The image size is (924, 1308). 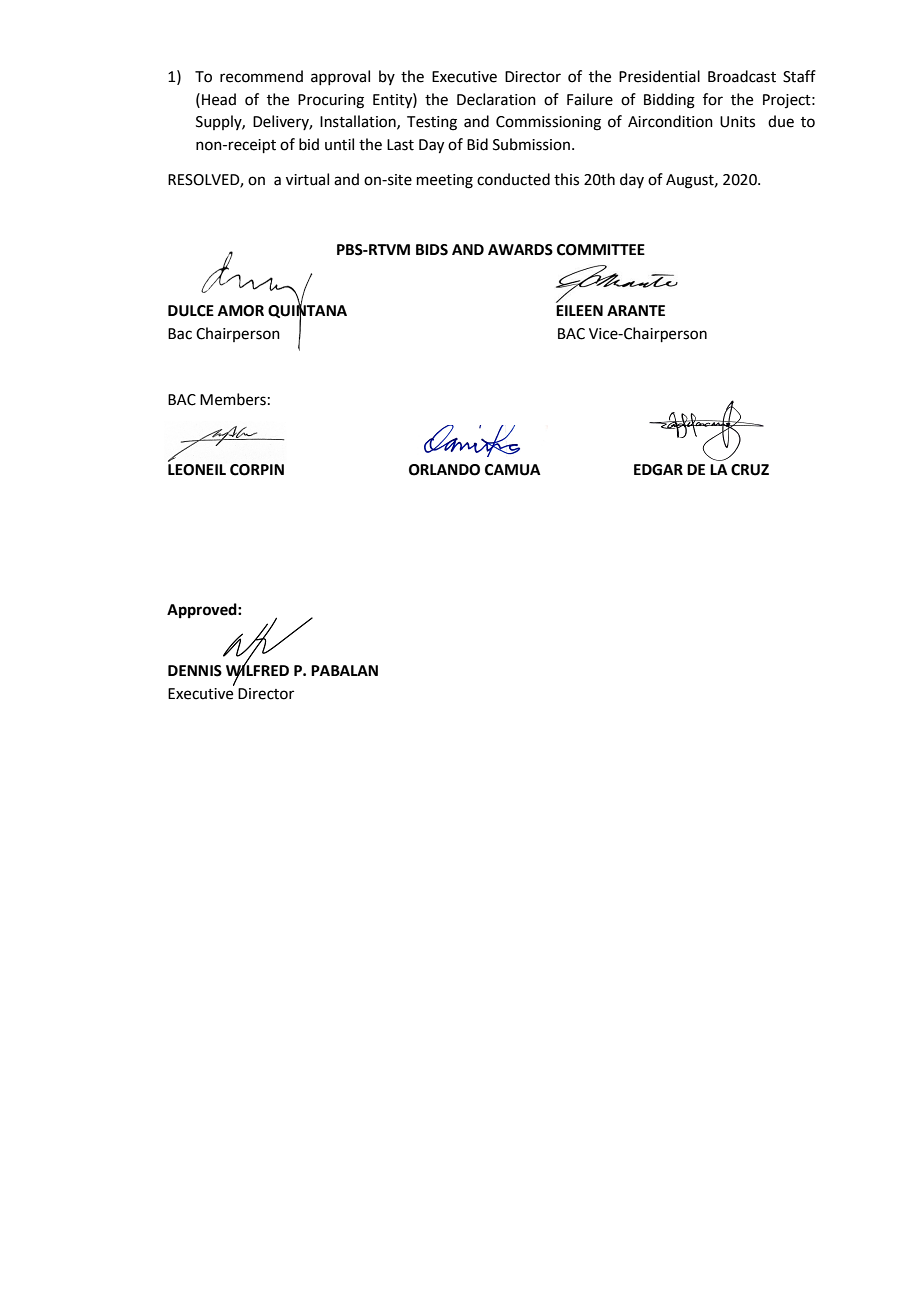 What do you see at coordinates (513, 179) in the page?
I see `conducted` at bounding box center [513, 179].
